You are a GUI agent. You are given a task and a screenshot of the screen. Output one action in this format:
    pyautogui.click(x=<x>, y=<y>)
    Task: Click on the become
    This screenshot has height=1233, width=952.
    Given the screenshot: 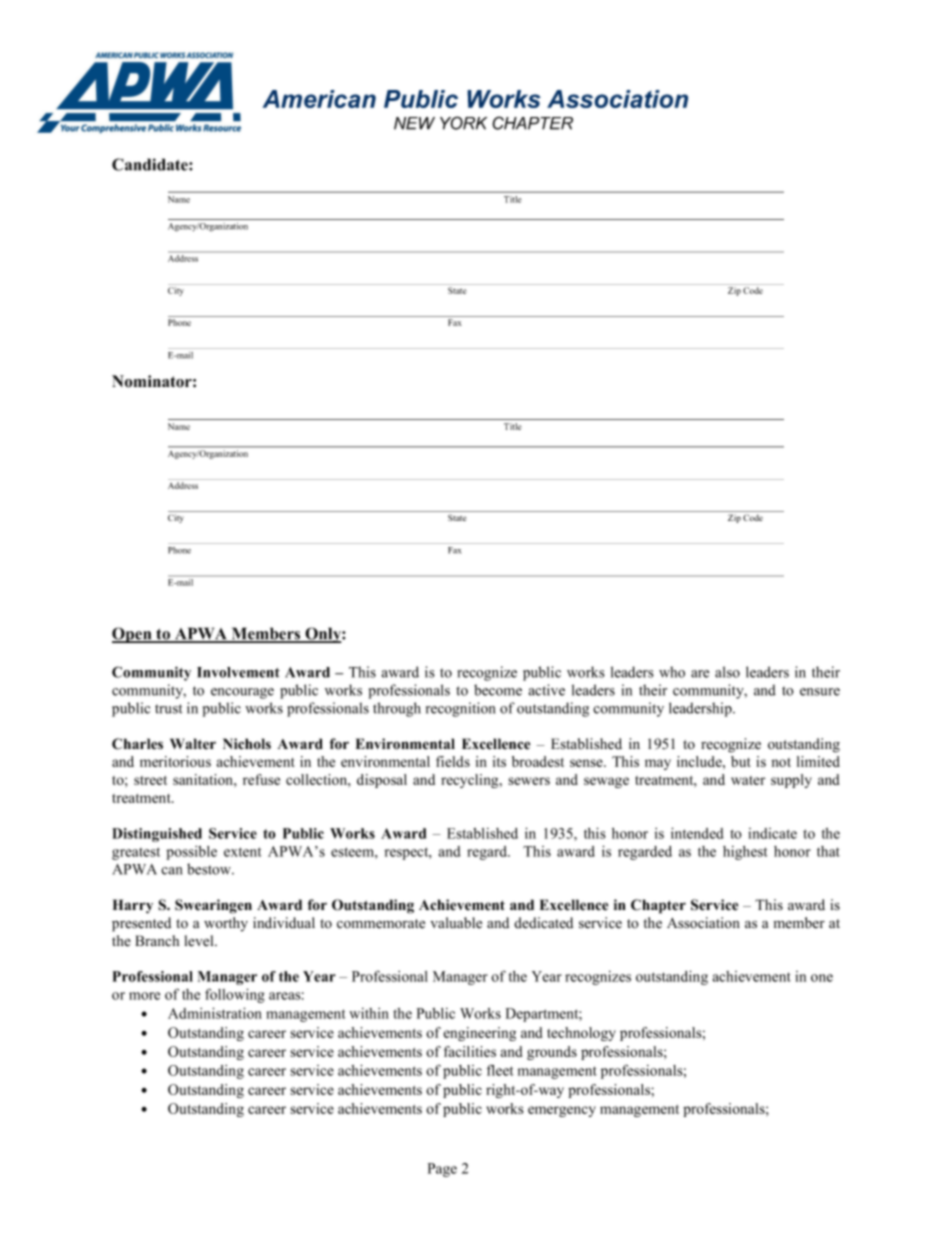 What is the action you would take?
    pyautogui.click(x=498, y=690)
